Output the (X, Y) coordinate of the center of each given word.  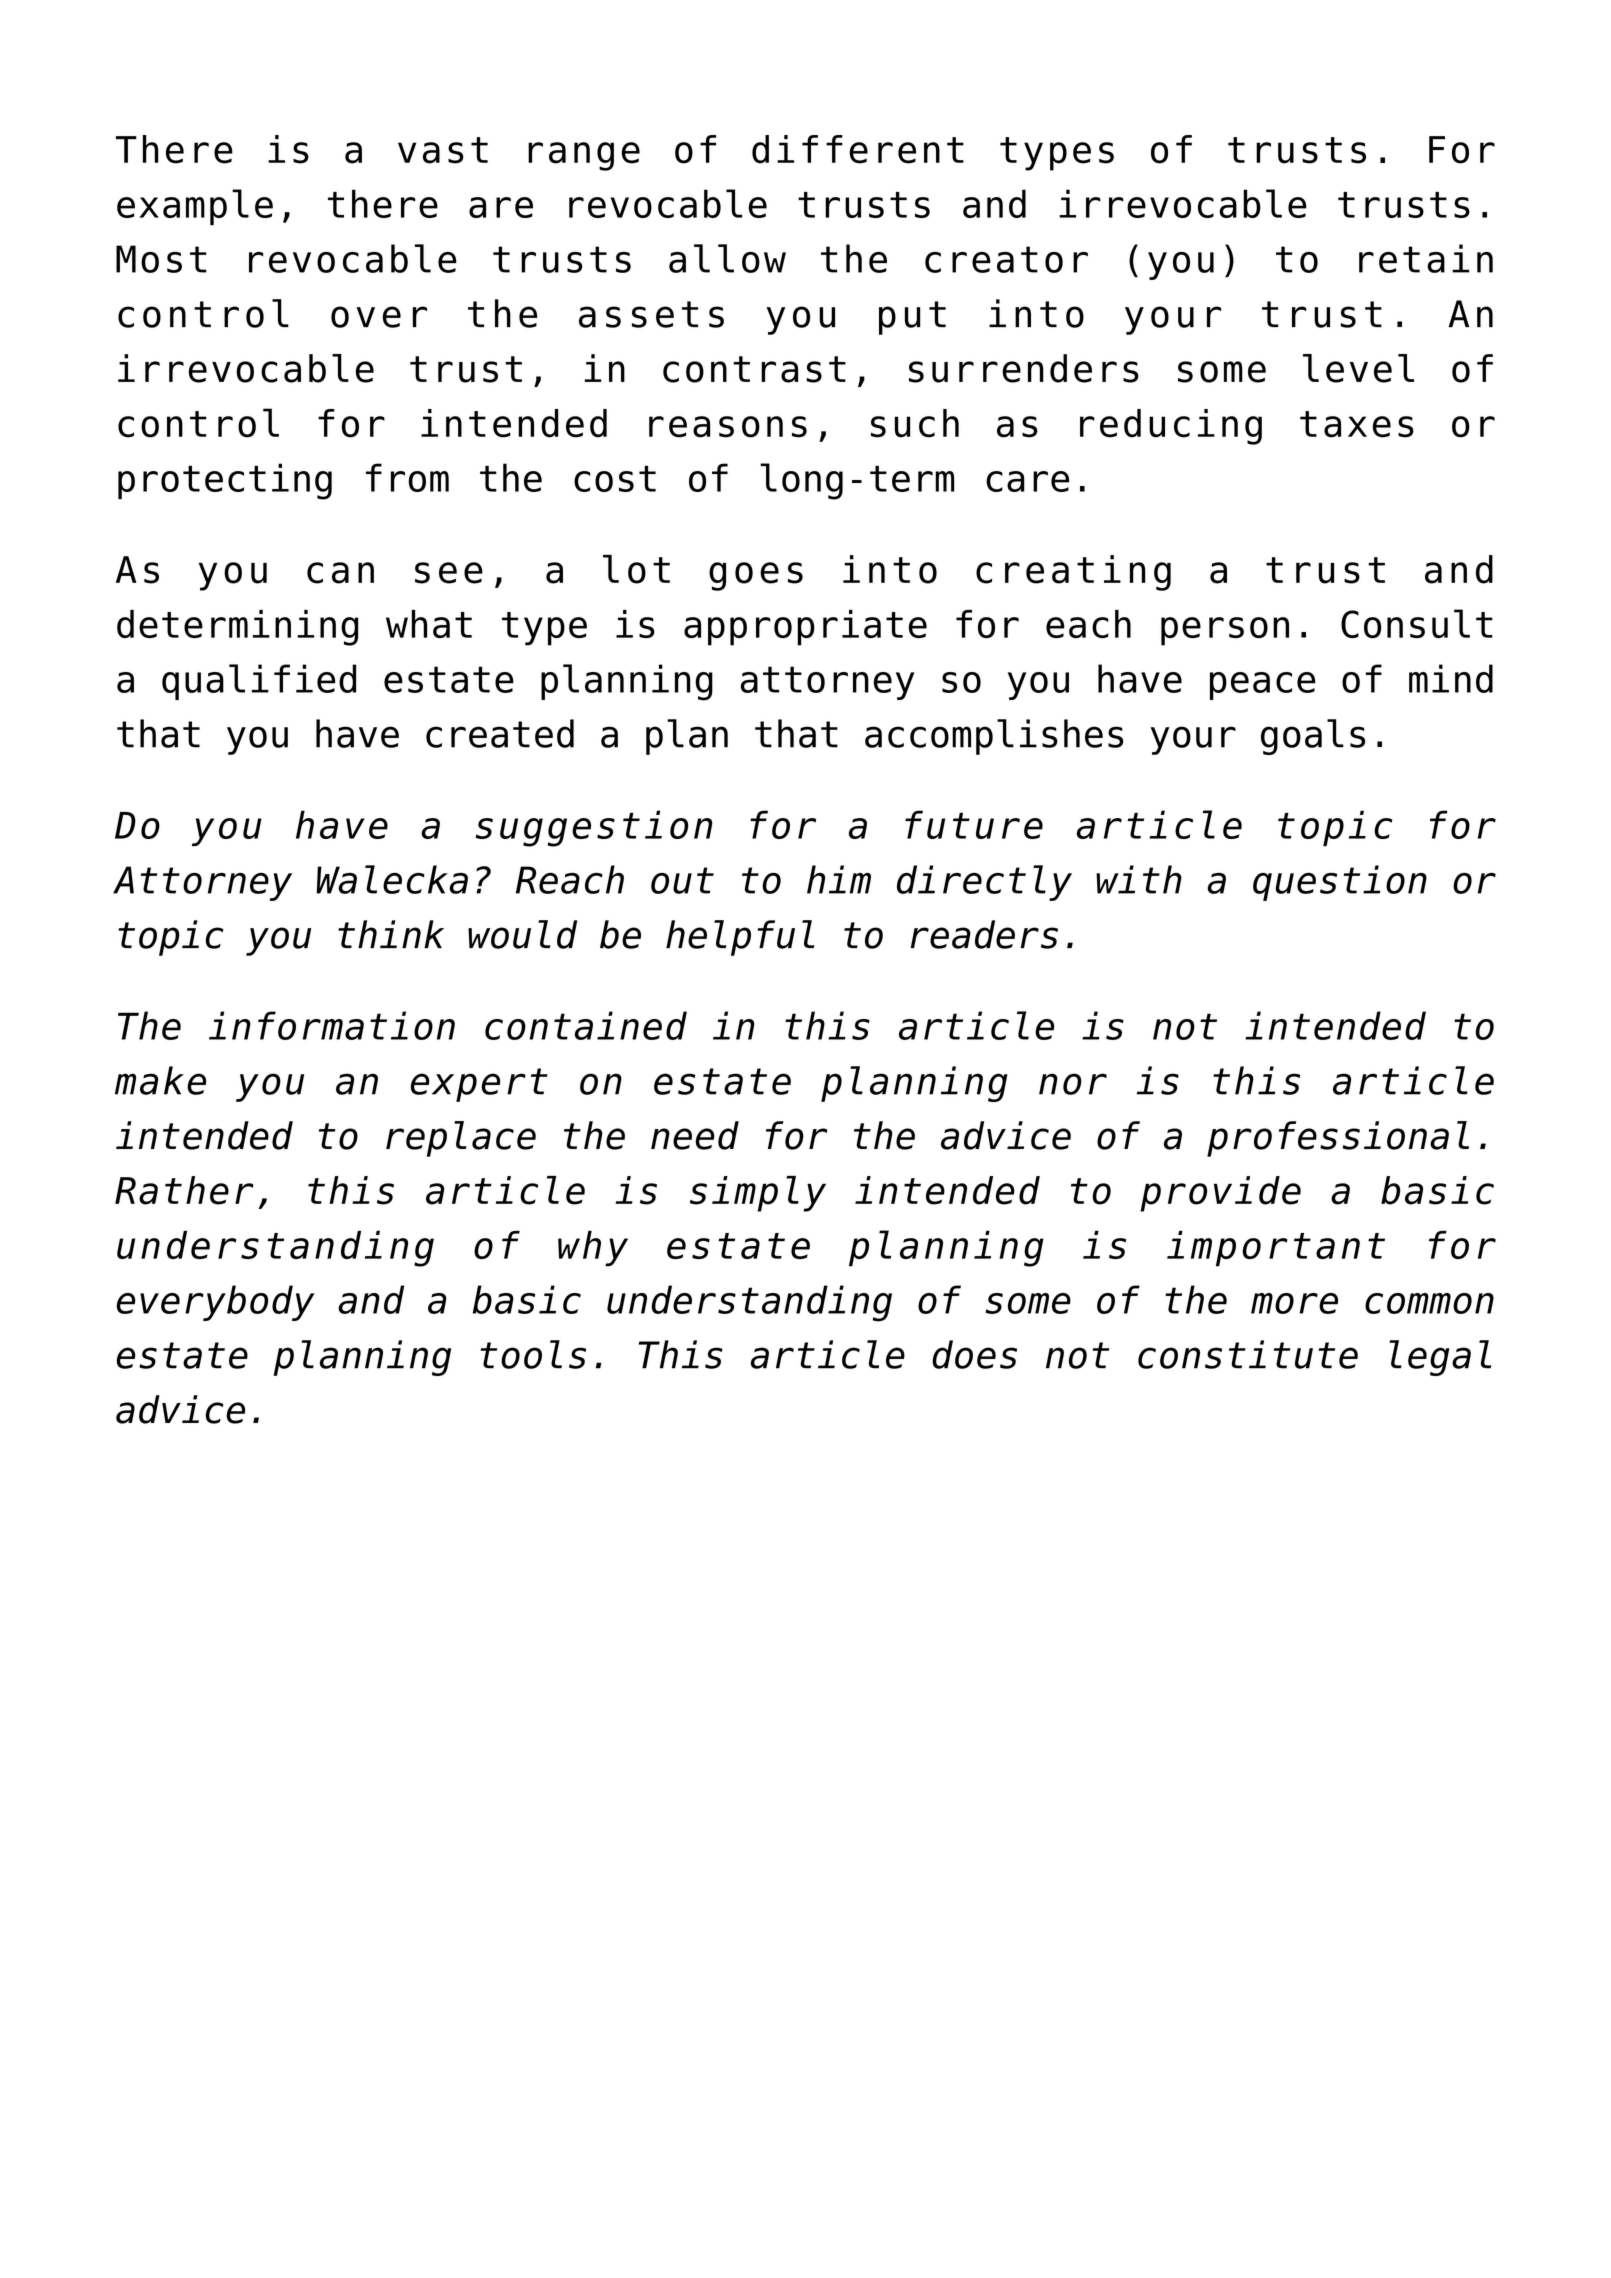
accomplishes (994, 737)
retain (1426, 258)
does (974, 1354)
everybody (215, 1303)
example (195, 207)
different (858, 149)
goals (1313, 737)
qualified (259, 682)
